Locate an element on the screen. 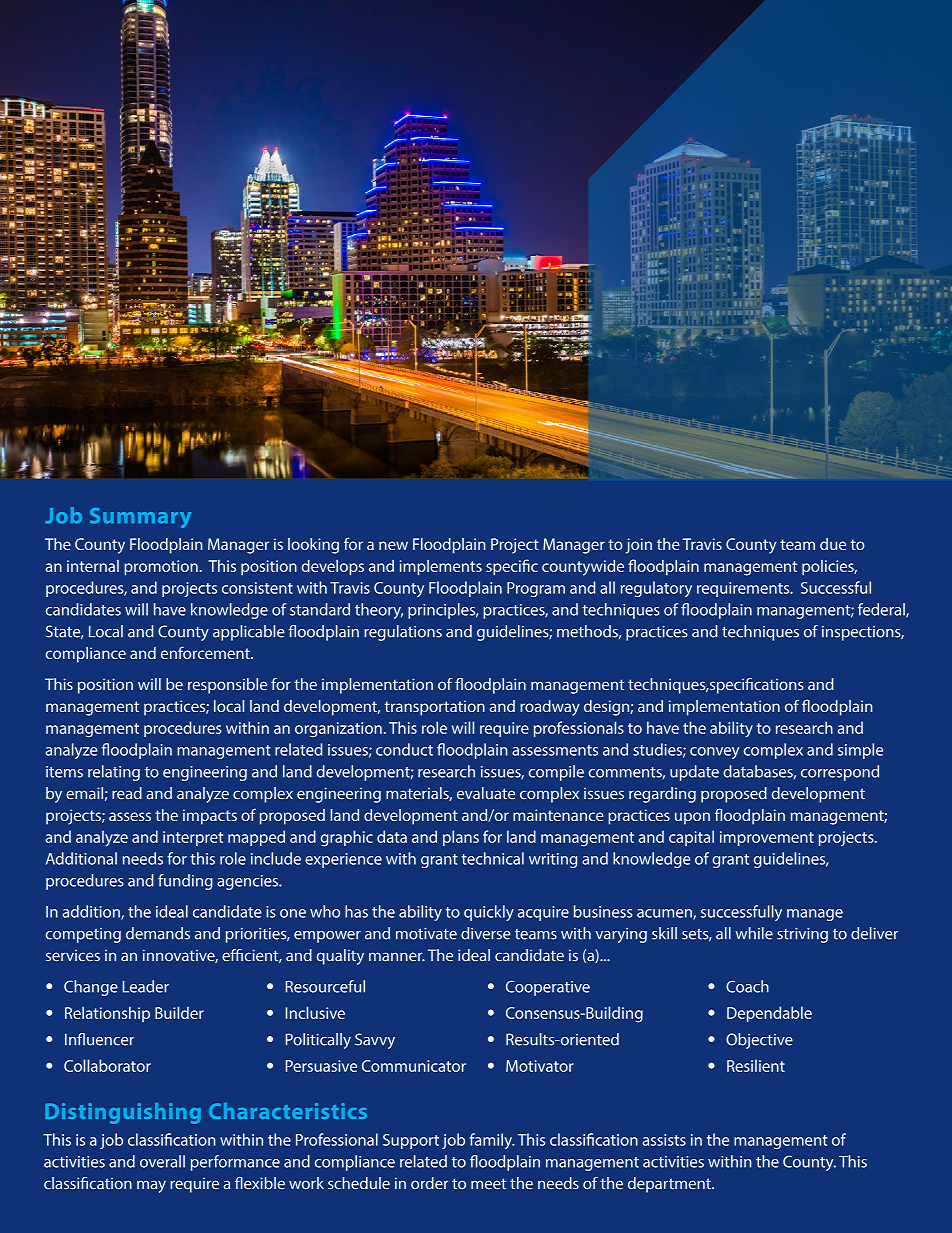  implements is located at coordinates (441, 568).
